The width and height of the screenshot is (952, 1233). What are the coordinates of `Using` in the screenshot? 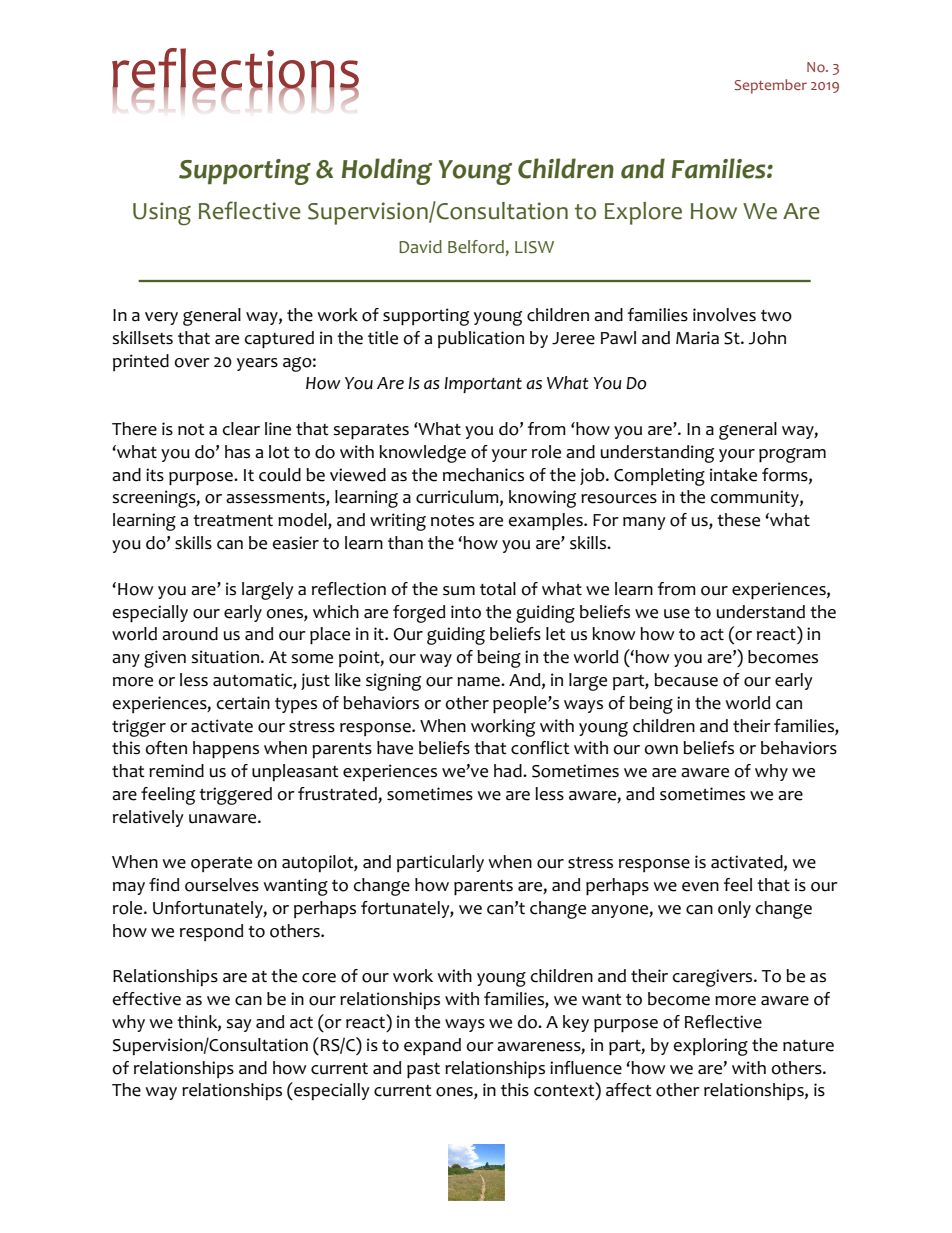 It's located at (162, 214).
